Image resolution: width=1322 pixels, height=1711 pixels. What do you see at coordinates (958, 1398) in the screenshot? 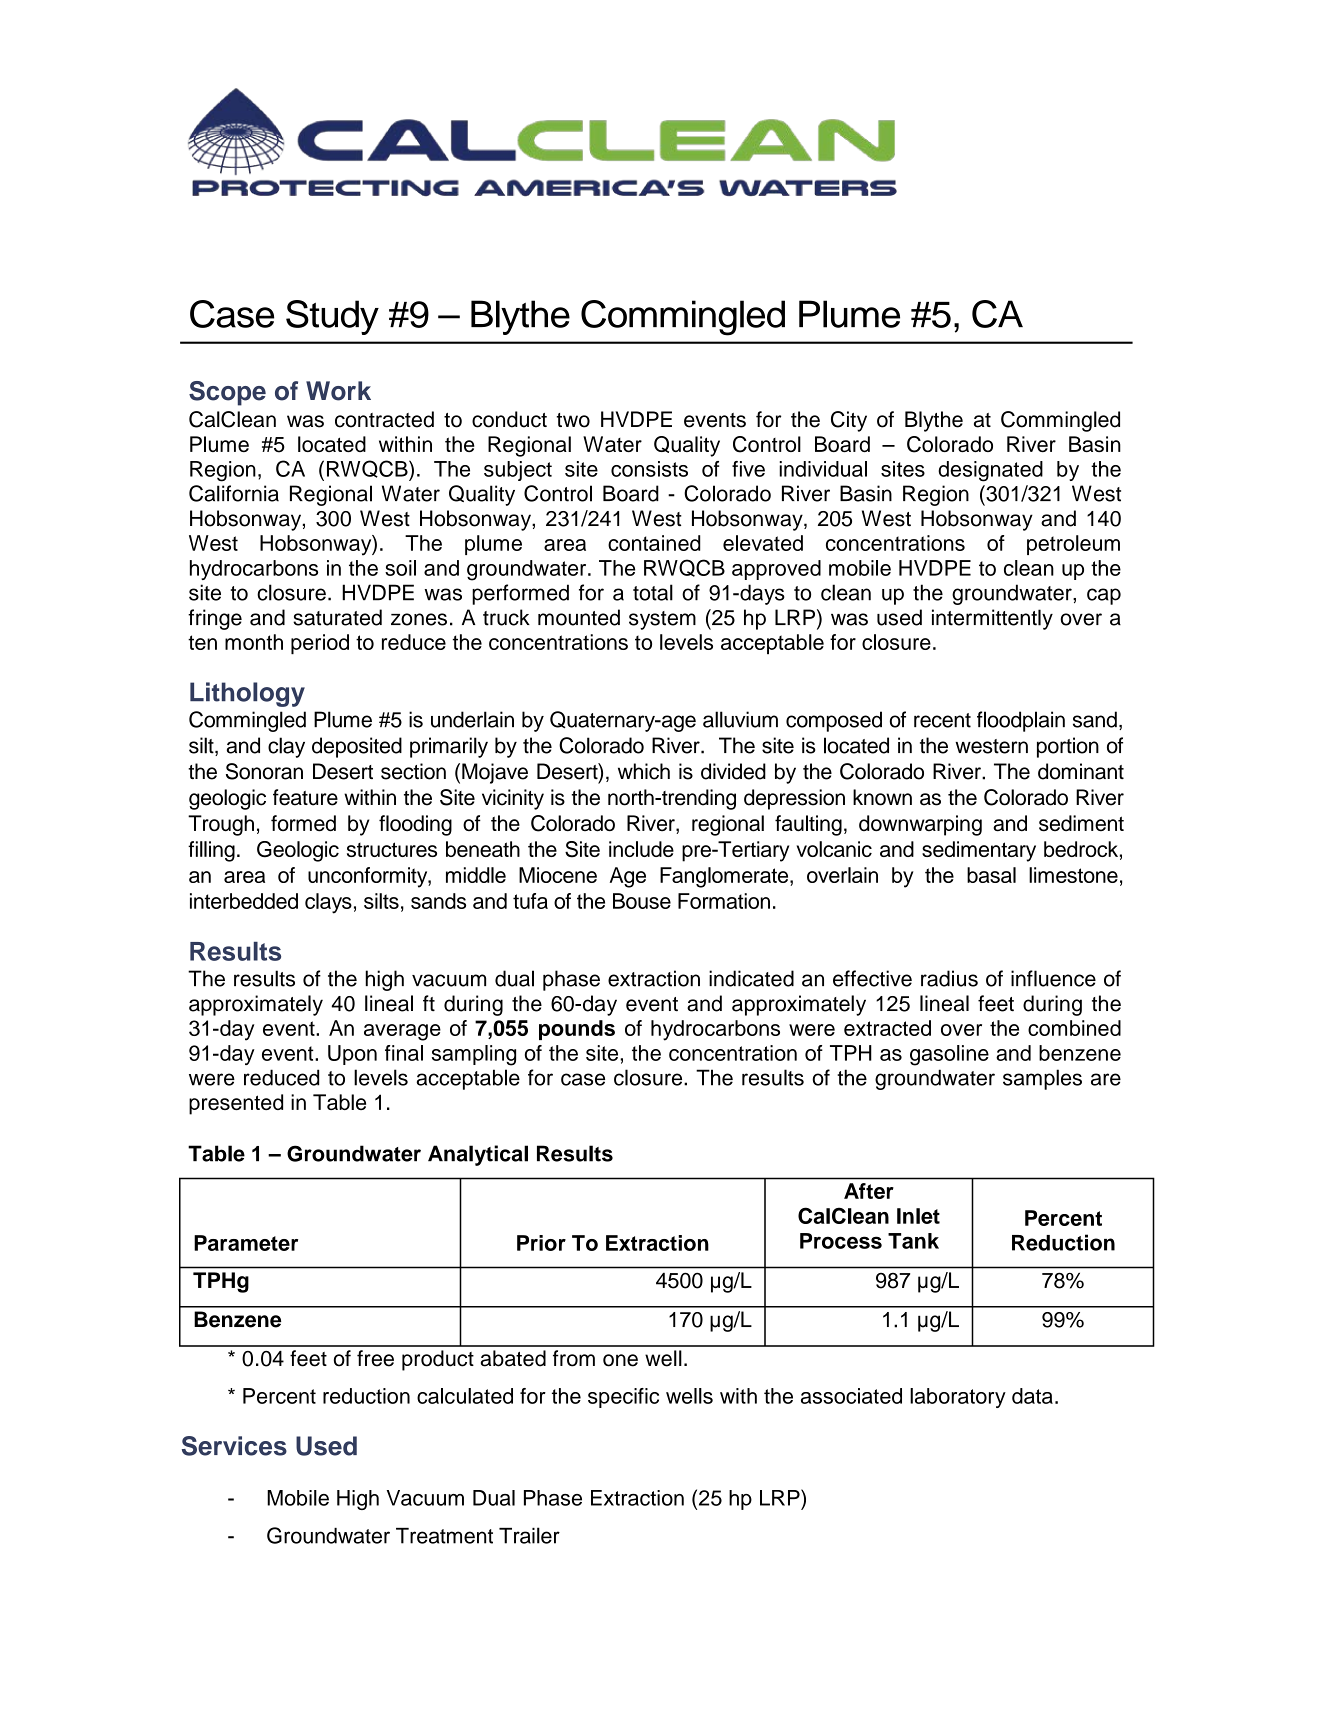
I see `laboratory` at bounding box center [958, 1398].
